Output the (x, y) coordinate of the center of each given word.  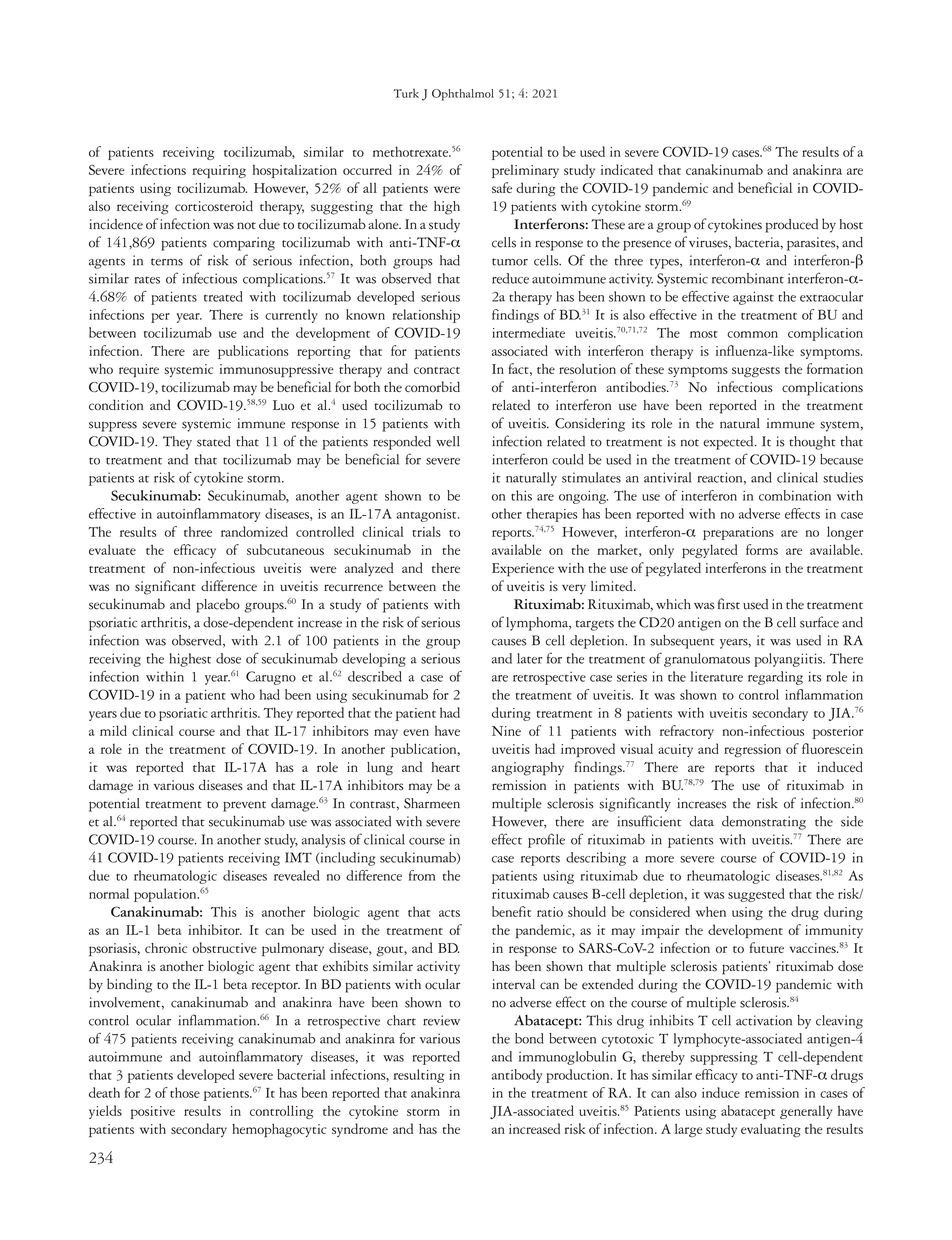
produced (791, 226)
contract (437, 370)
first (729, 604)
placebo (218, 605)
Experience (523, 570)
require (139, 370)
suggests (756, 372)
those (185, 1092)
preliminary (525, 171)
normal (109, 893)
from (422, 875)
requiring (219, 171)
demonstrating (764, 823)
